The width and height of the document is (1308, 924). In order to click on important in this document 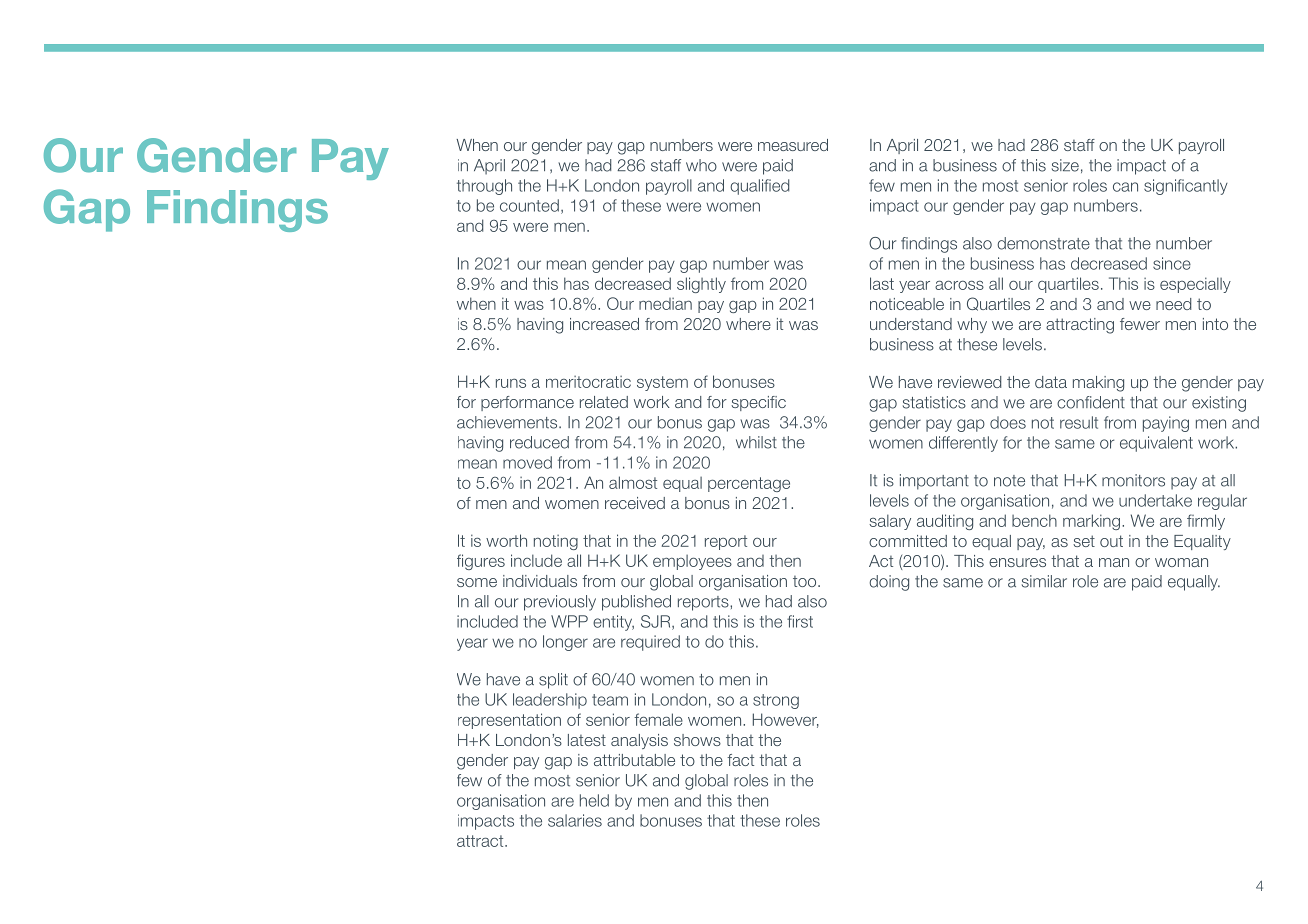, I will do `click(934, 482)`.
